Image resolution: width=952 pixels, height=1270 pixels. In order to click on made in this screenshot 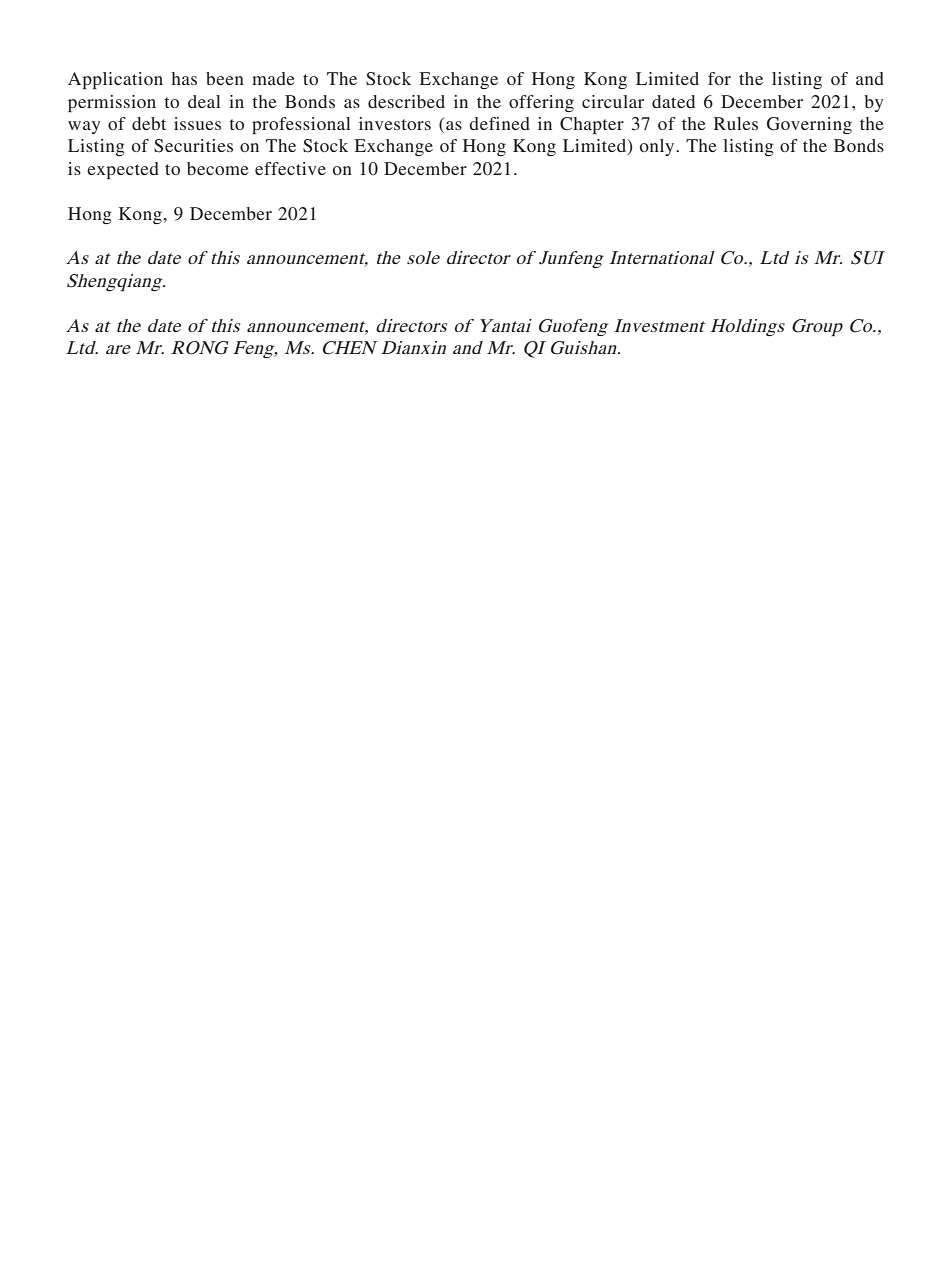, I will do `click(273, 78)`.
